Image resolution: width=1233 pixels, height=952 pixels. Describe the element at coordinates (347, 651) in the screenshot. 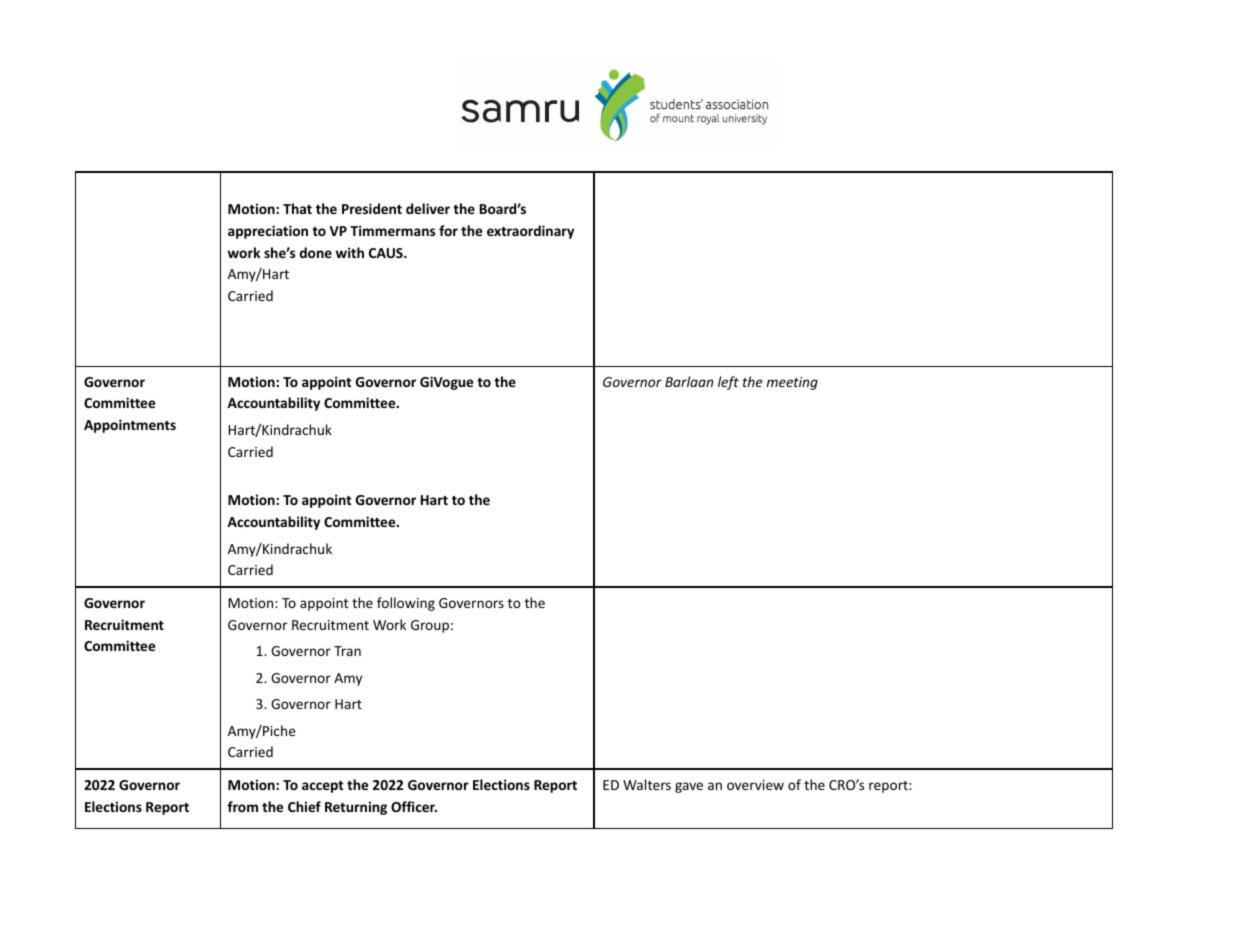

I see `Tran` at that location.
